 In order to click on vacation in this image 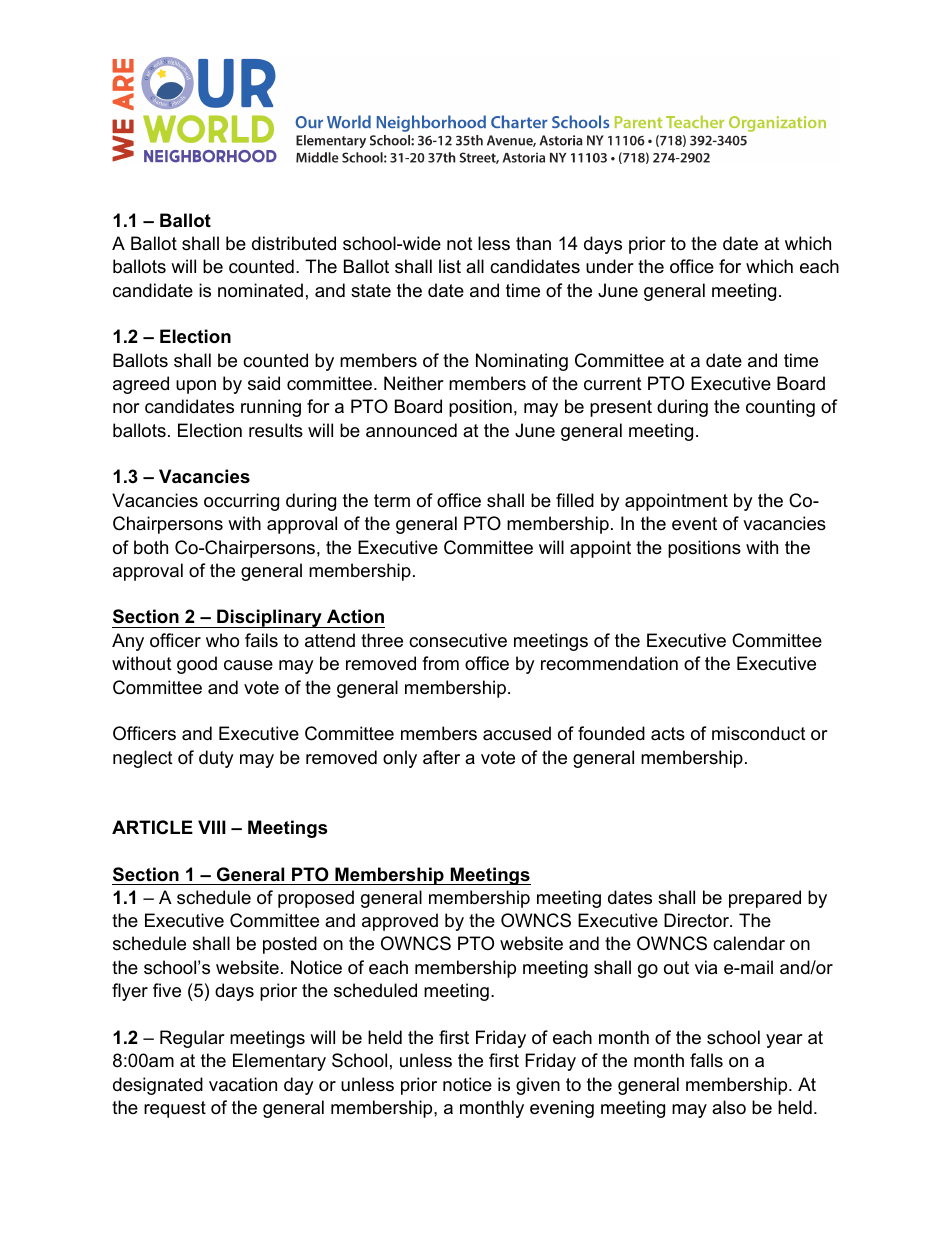, I will do `click(243, 1084)`.
